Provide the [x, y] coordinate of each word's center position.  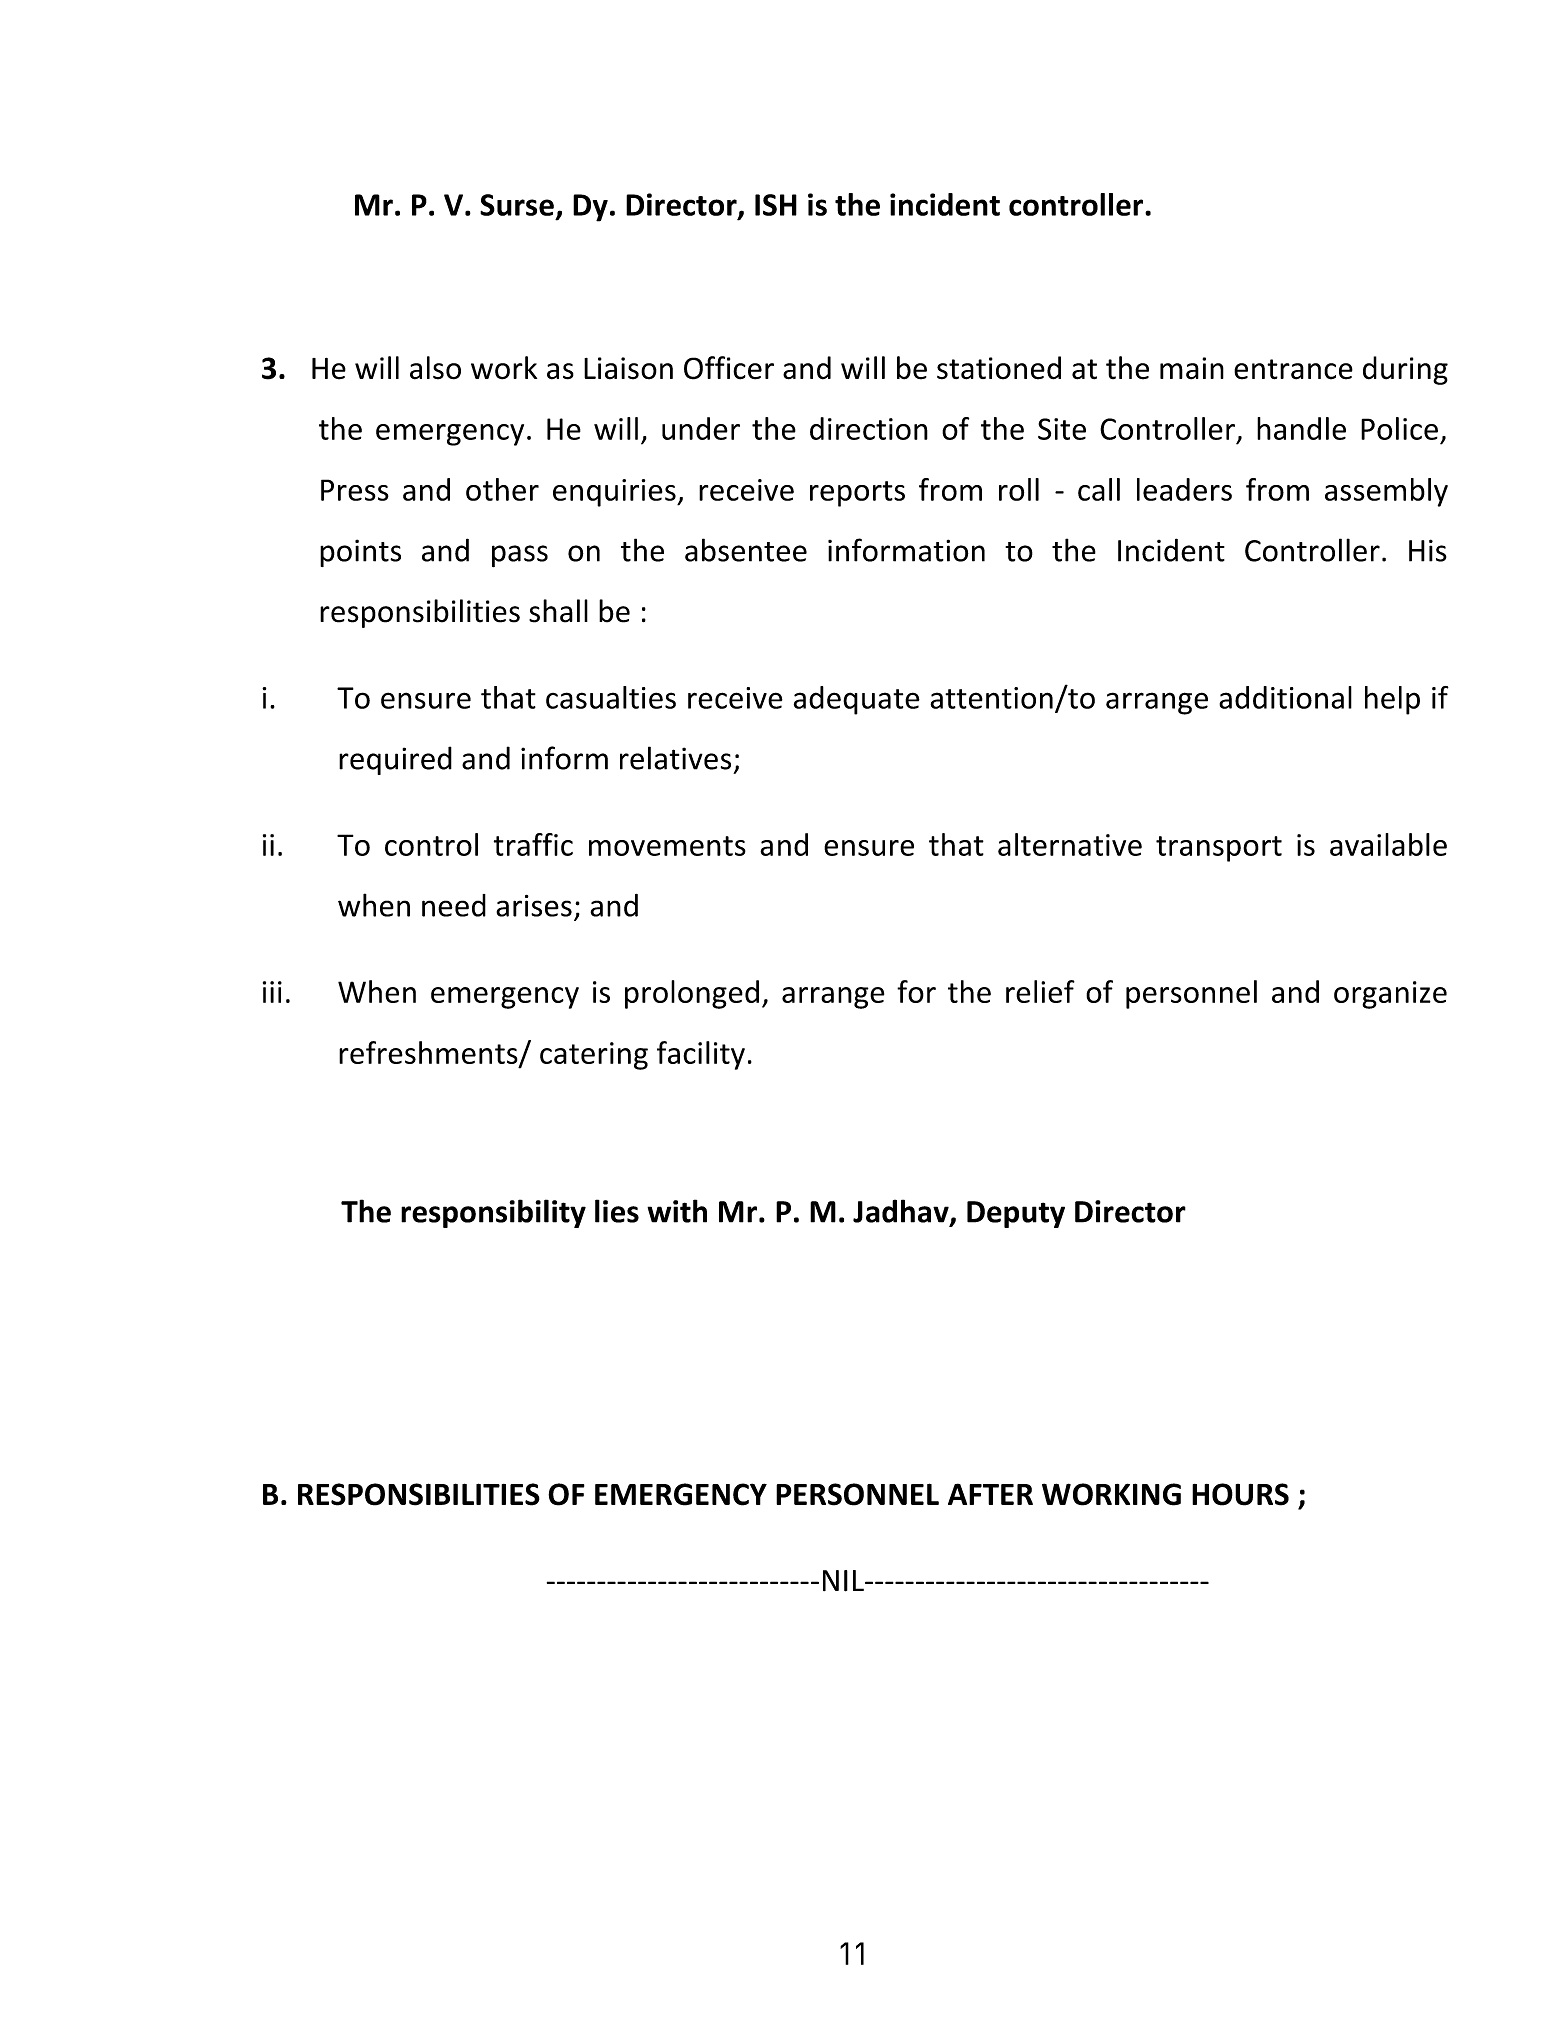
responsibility [493, 1213]
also [435, 368]
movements [667, 846]
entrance [1293, 369]
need [454, 905]
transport [1219, 849]
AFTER [990, 1494]
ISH [776, 205]
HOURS [1240, 1494]
